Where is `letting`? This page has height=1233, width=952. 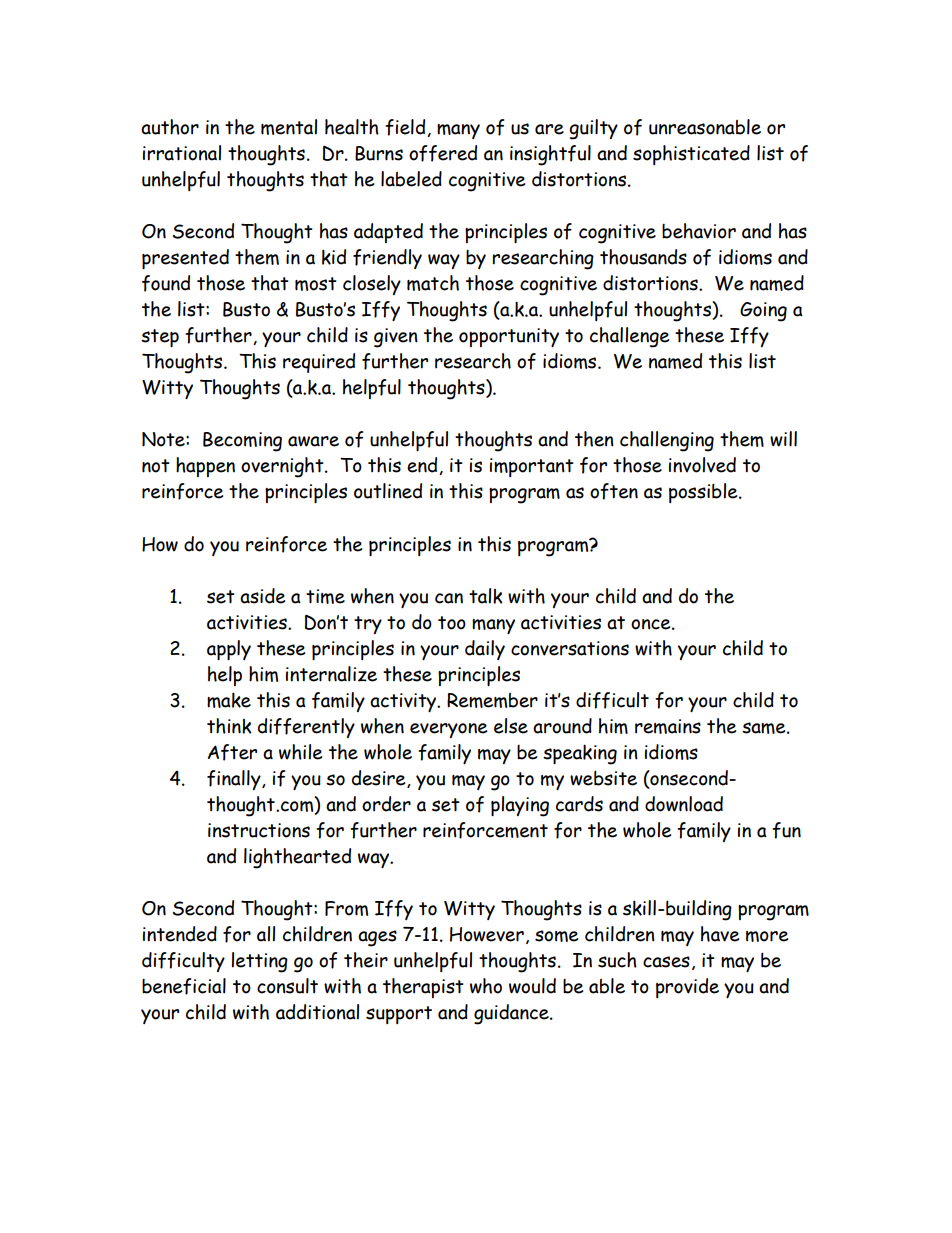
letting is located at coordinates (259, 962).
